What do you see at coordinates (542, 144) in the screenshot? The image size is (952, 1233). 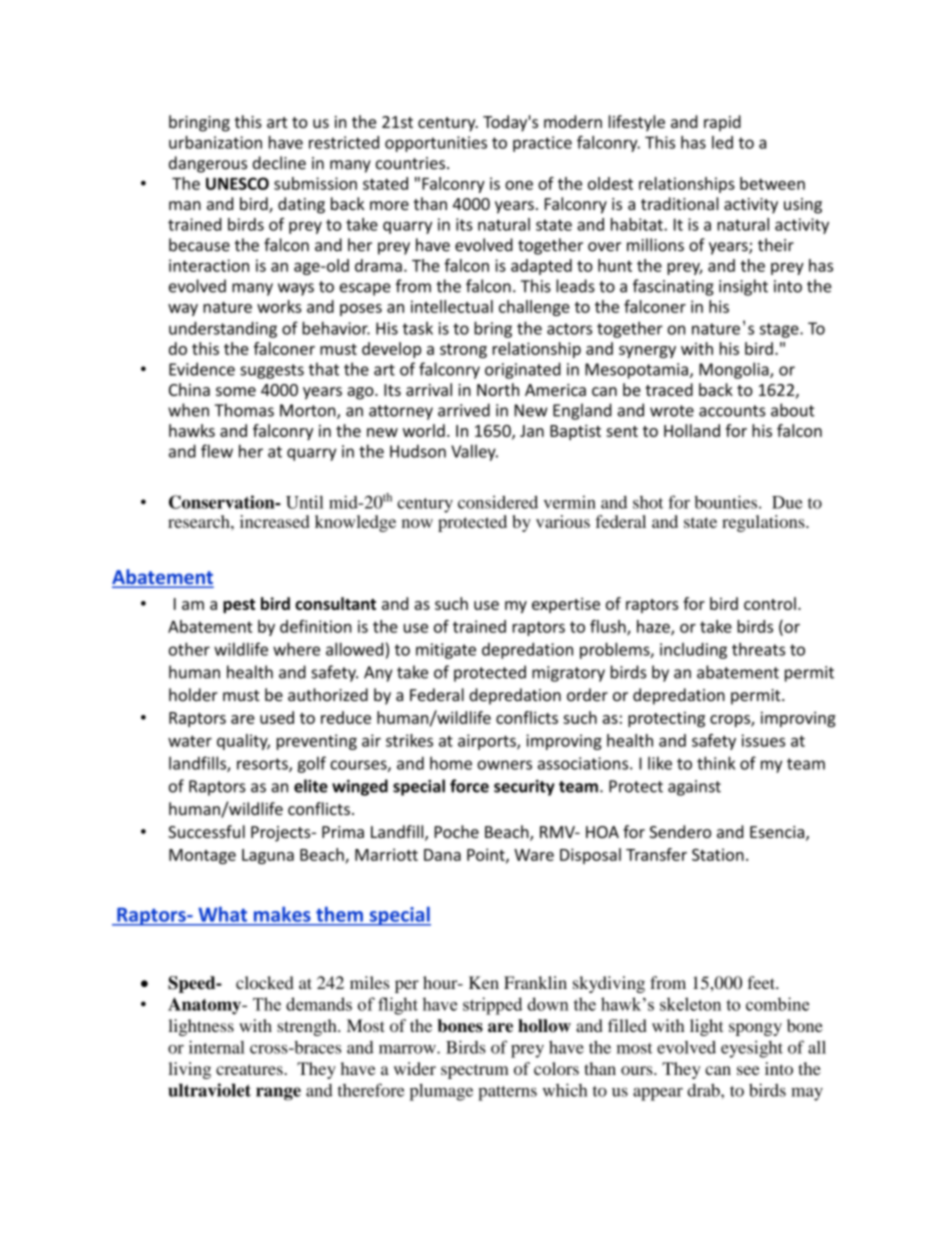 I see `practice` at bounding box center [542, 144].
